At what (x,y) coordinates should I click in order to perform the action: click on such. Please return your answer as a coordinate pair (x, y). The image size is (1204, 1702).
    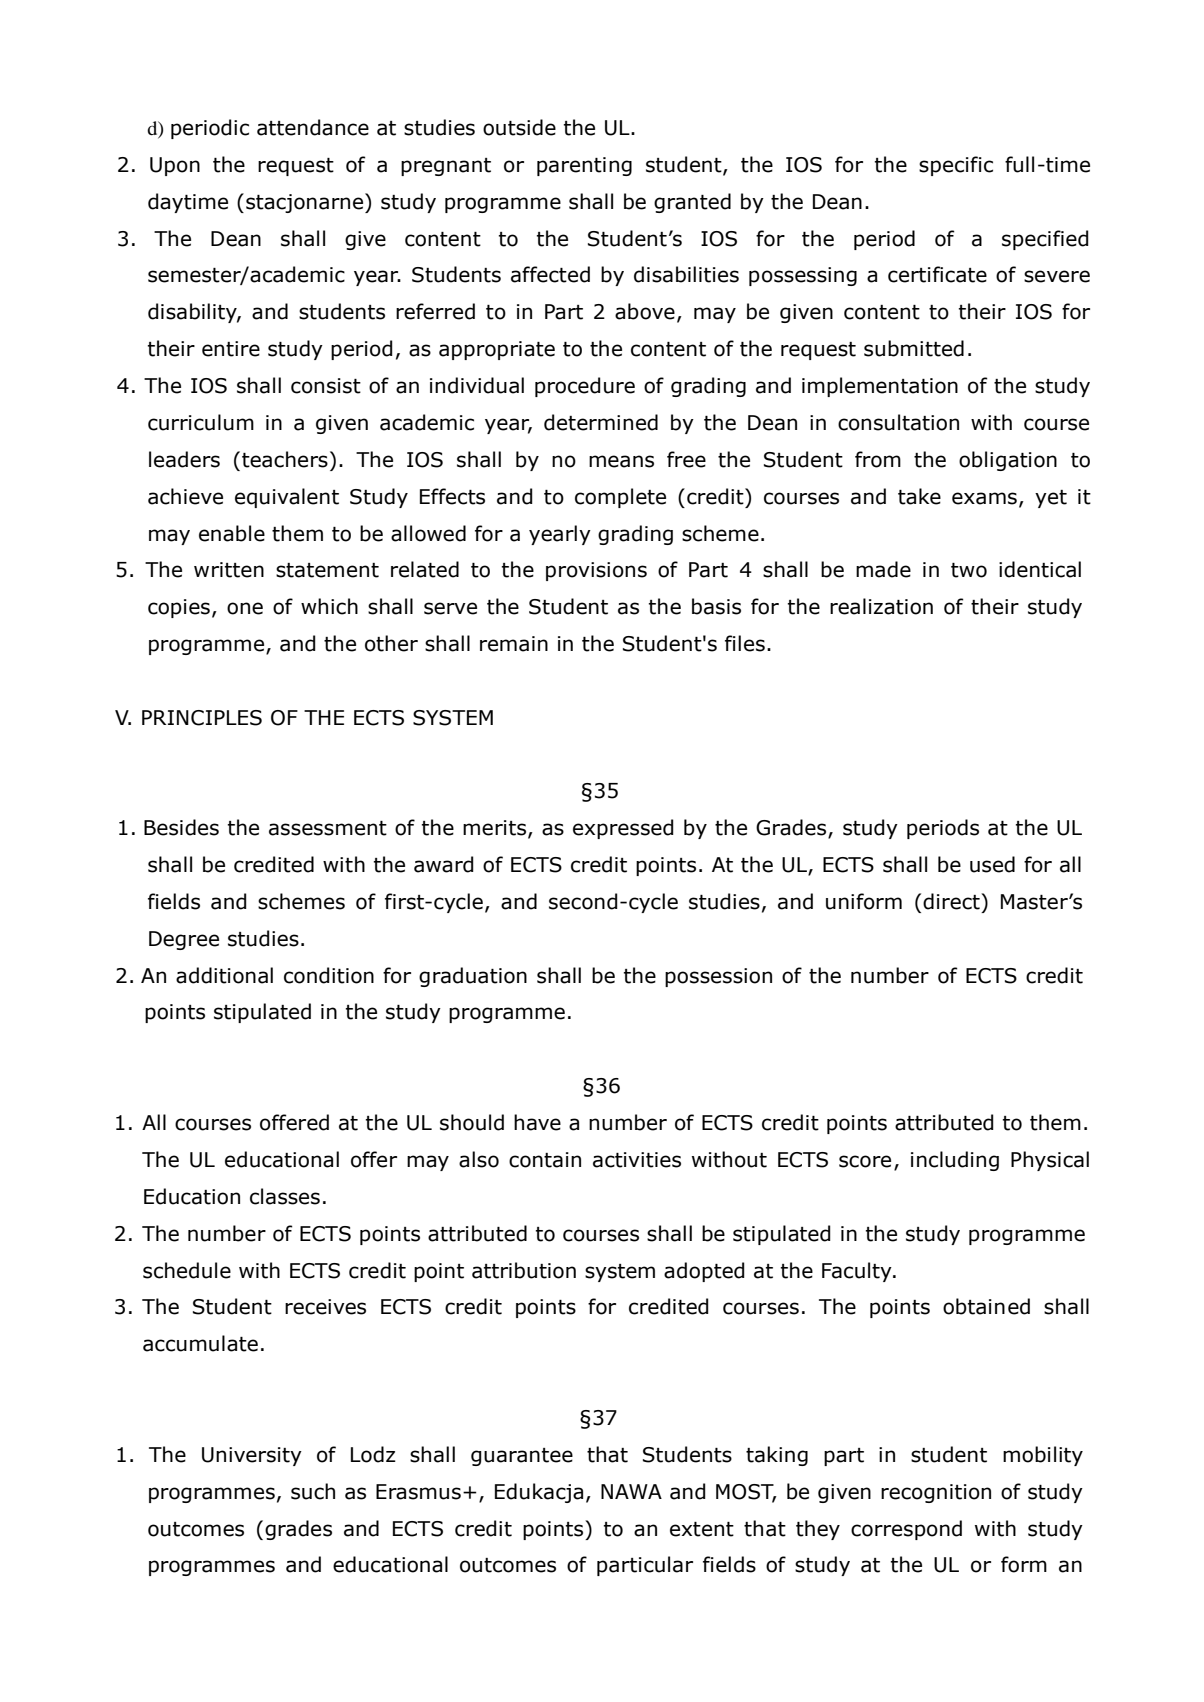
    Looking at the image, I should click on (313, 1491).
